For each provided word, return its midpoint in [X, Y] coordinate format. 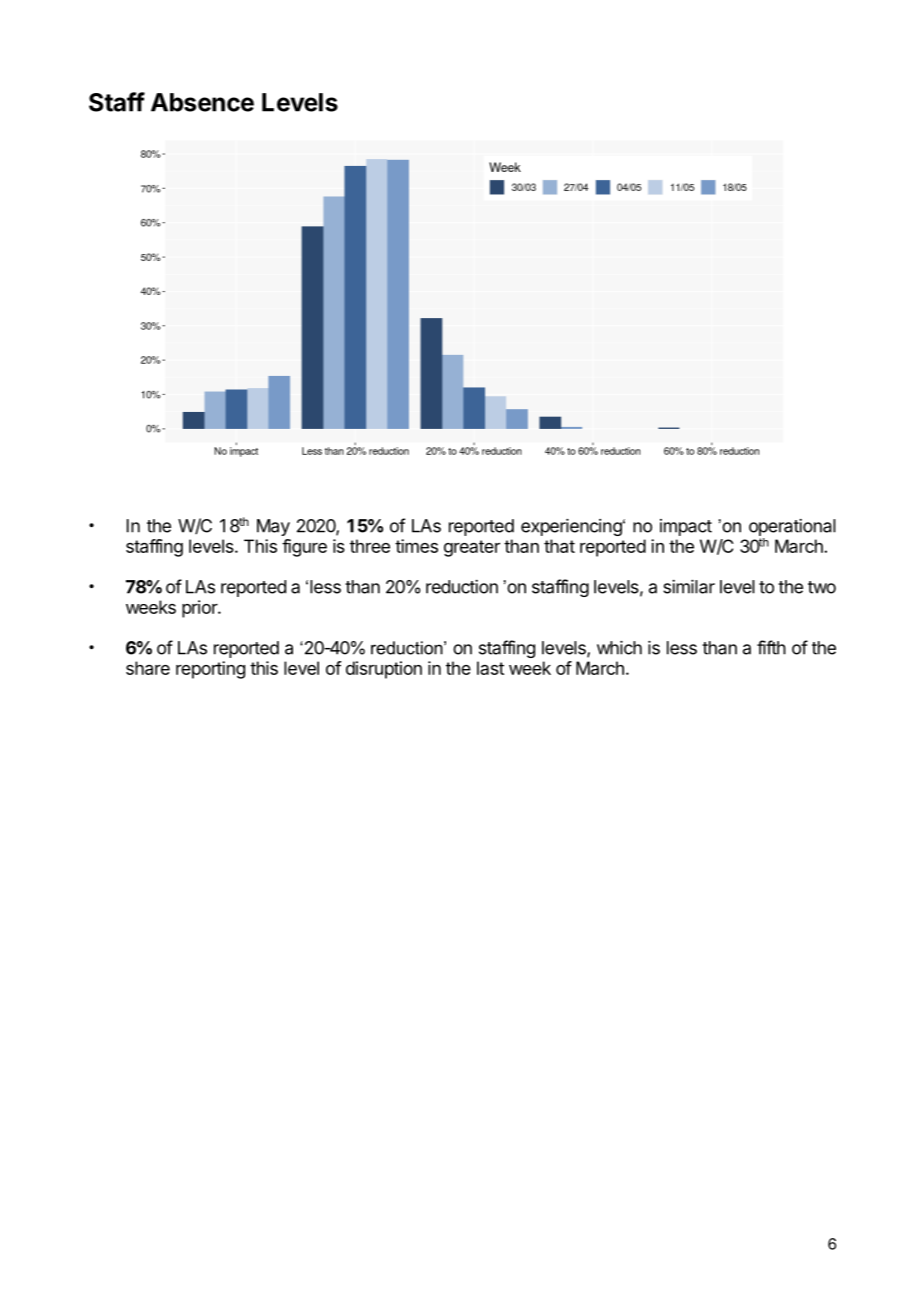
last [490, 668]
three [370, 546]
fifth [771, 647]
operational [792, 529]
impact [686, 527]
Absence [202, 102]
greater [472, 548]
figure [304, 548]
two [822, 587]
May [273, 527]
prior [200, 609]
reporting [210, 670]
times [416, 546]
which [619, 648]
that [559, 546]
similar [689, 586]
